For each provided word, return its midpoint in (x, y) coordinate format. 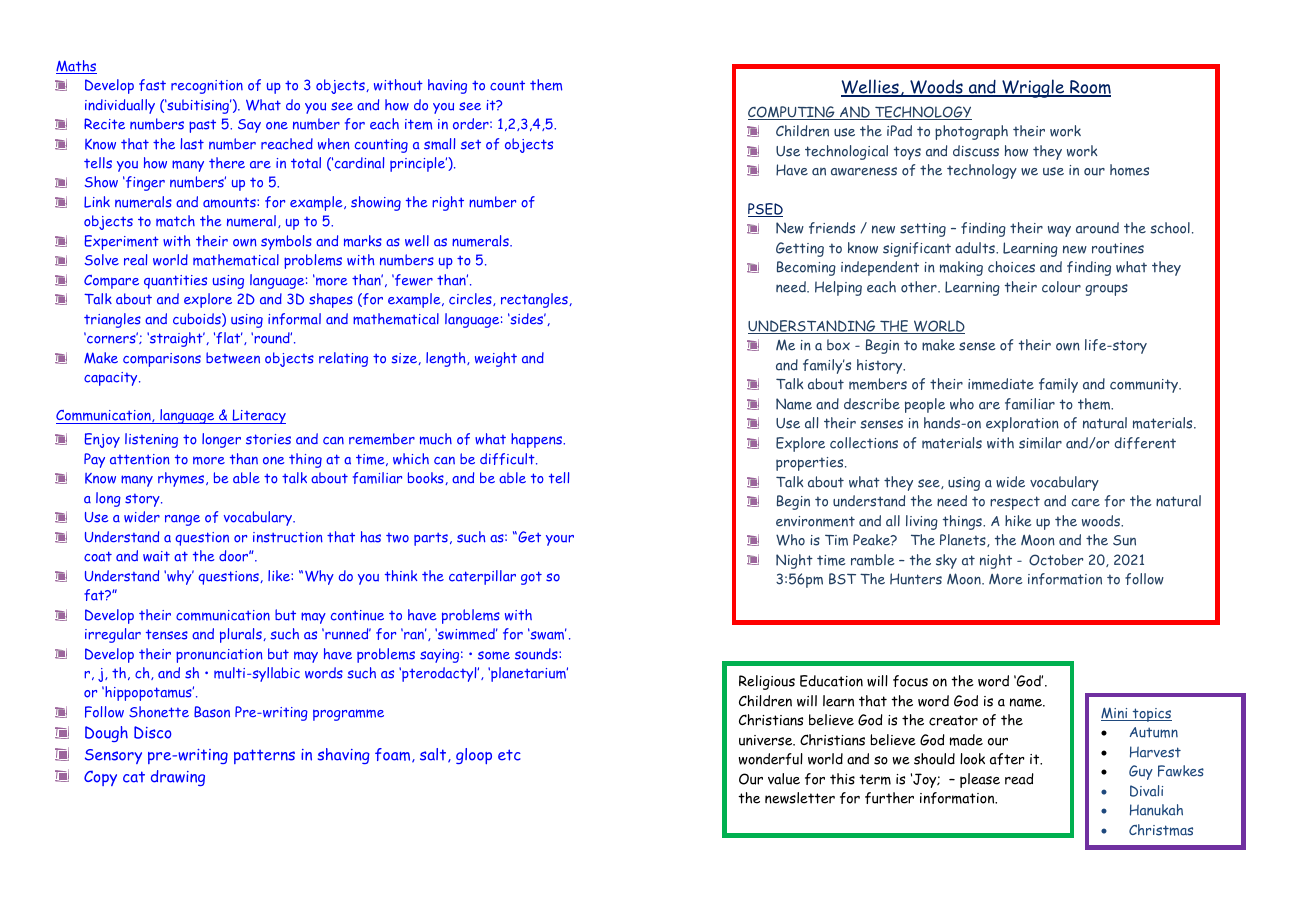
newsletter (800, 798)
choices (1011, 267)
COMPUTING (792, 113)
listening (151, 440)
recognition (207, 87)
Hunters (916, 579)
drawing (178, 778)
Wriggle (1033, 88)
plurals (242, 635)
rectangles (535, 300)
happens (538, 440)
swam (547, 634)
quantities (175, 282)
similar (1040, 443)
